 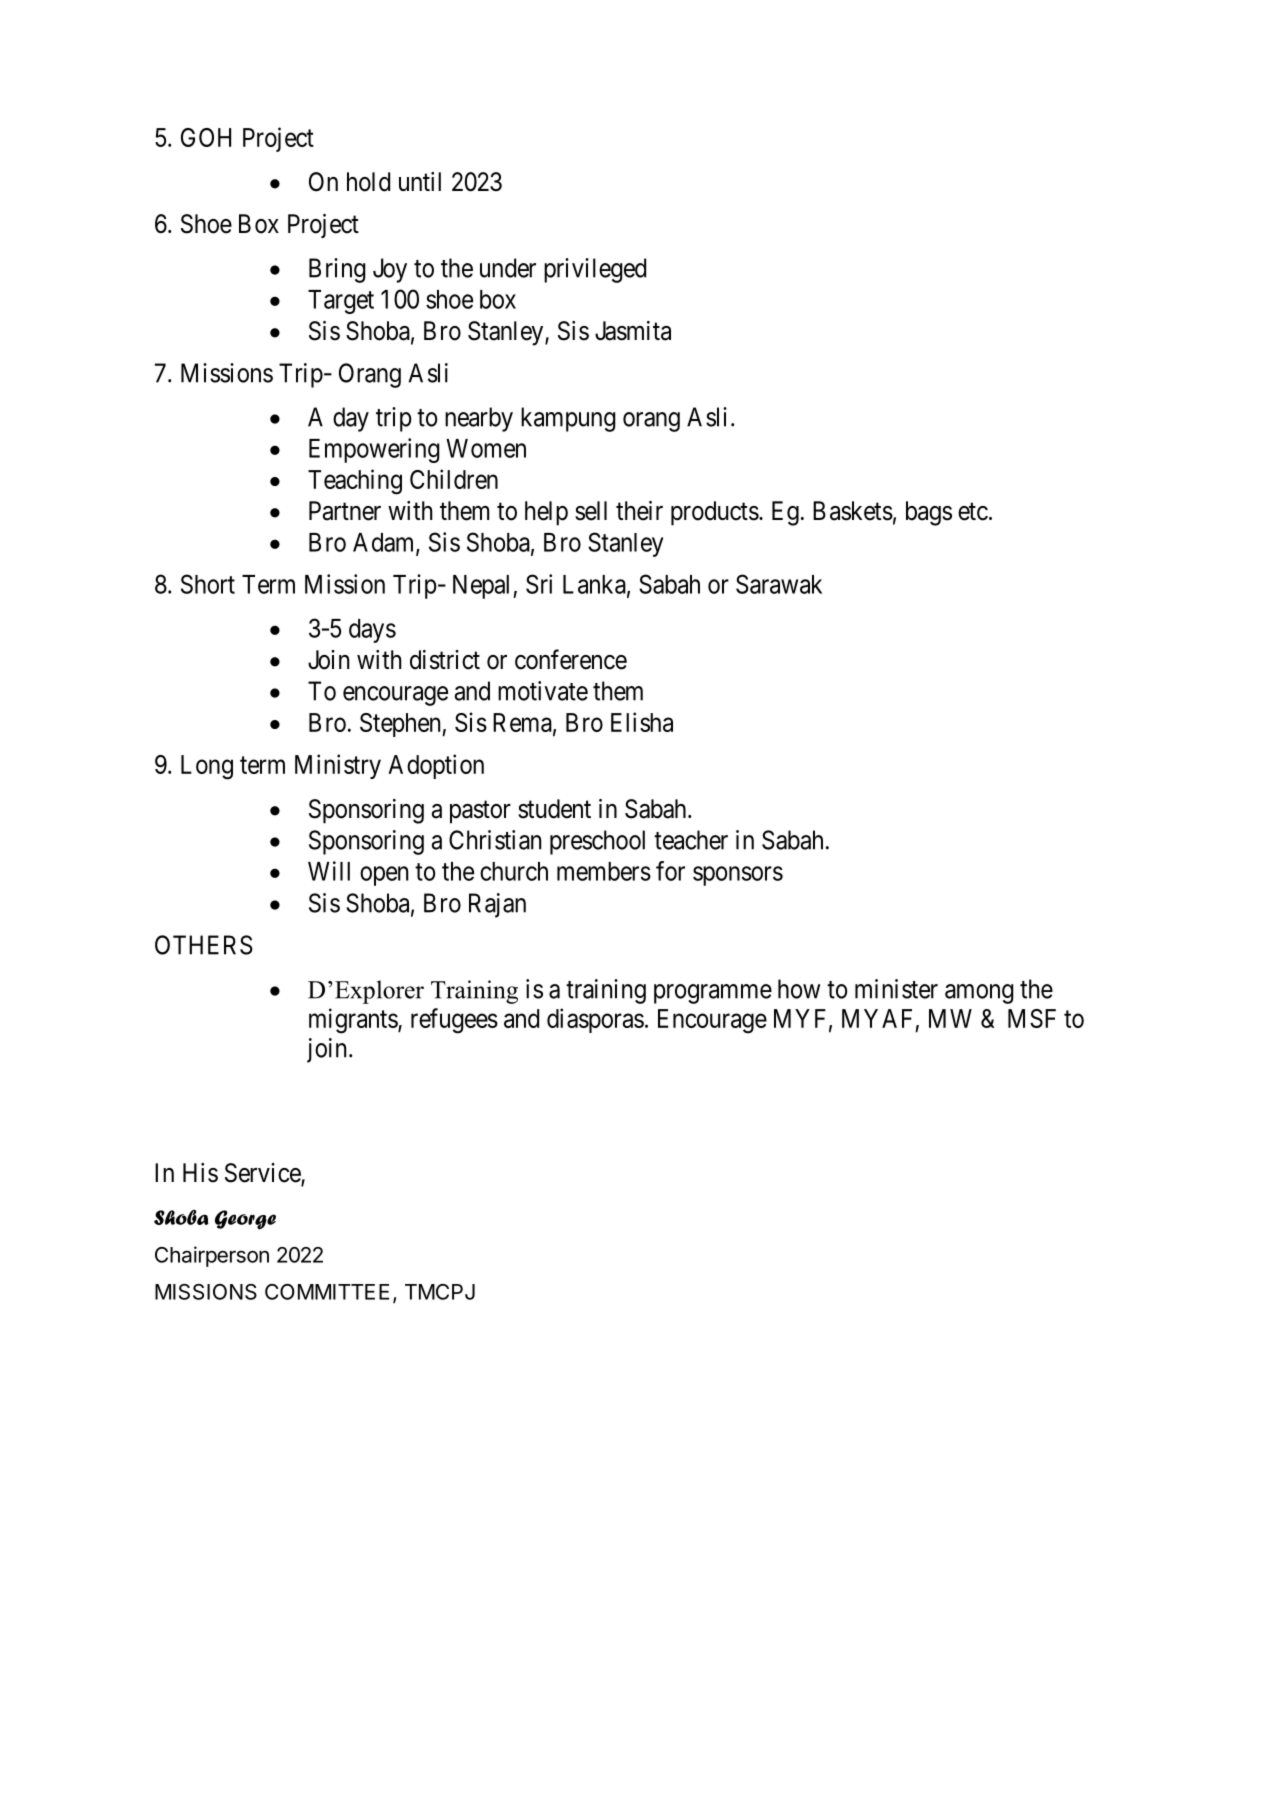 I want to click on Elisha, so click(x=642, y=722).
